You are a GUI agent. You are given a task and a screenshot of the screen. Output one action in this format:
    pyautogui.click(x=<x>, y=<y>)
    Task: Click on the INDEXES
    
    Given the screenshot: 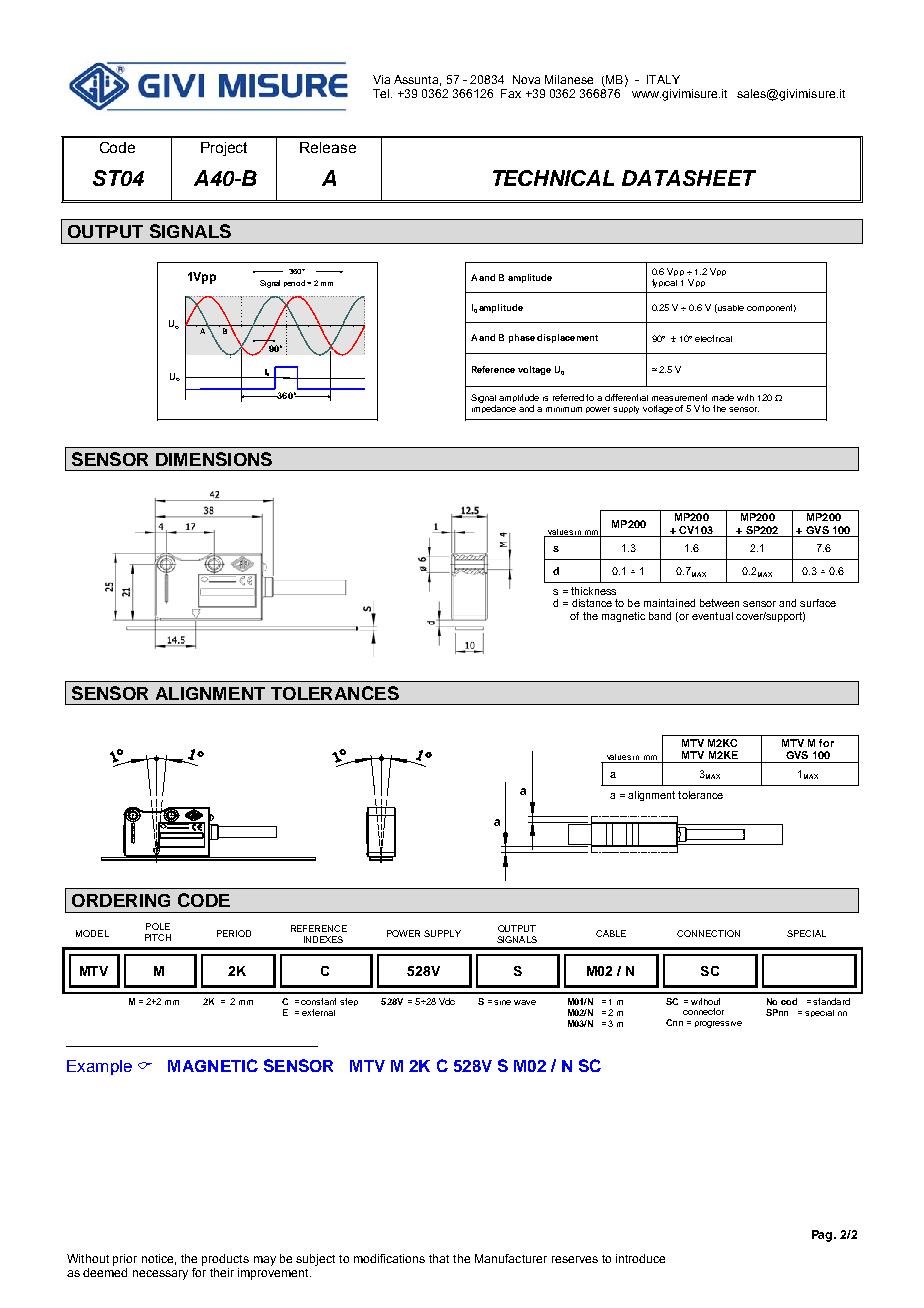 What is the action you would take?
    pyautogui.click(x=323, y=939)
